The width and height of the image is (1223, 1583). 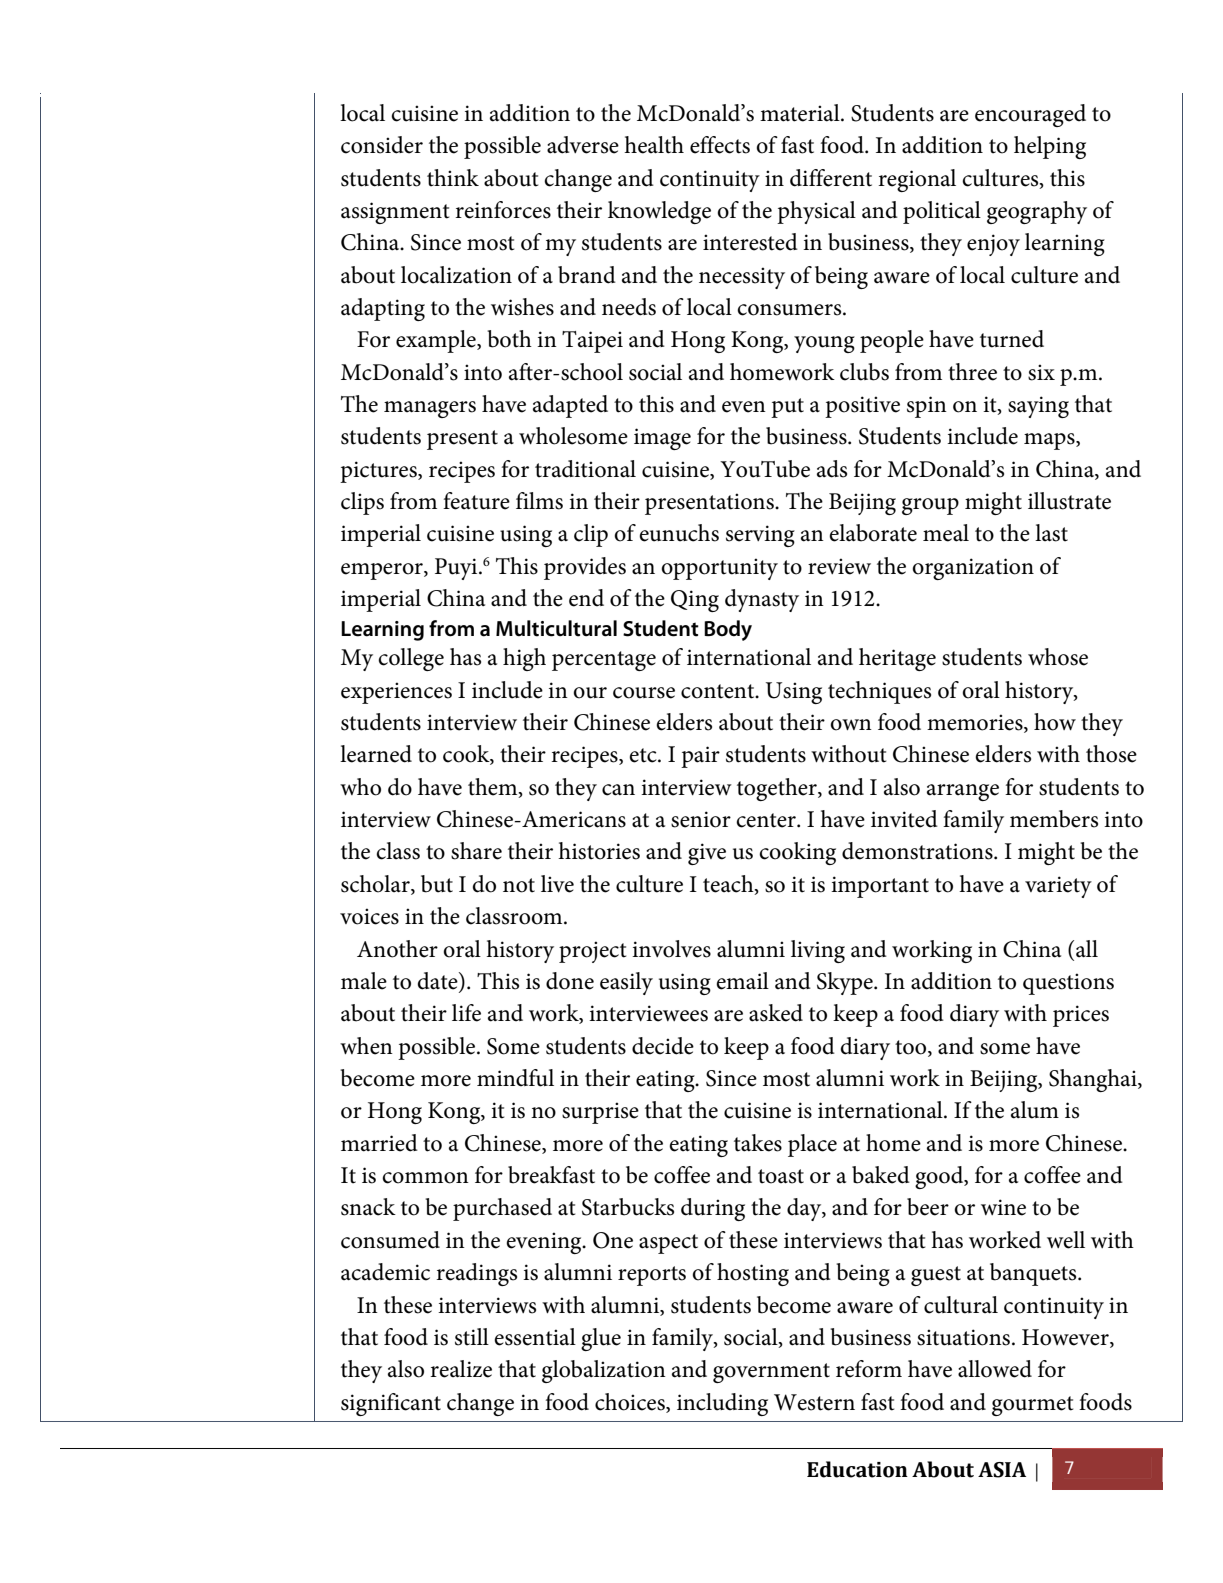 What do you see at coordinates (461, 1369) in the image?
I see `realize` at bounding box center [461, 1369].
